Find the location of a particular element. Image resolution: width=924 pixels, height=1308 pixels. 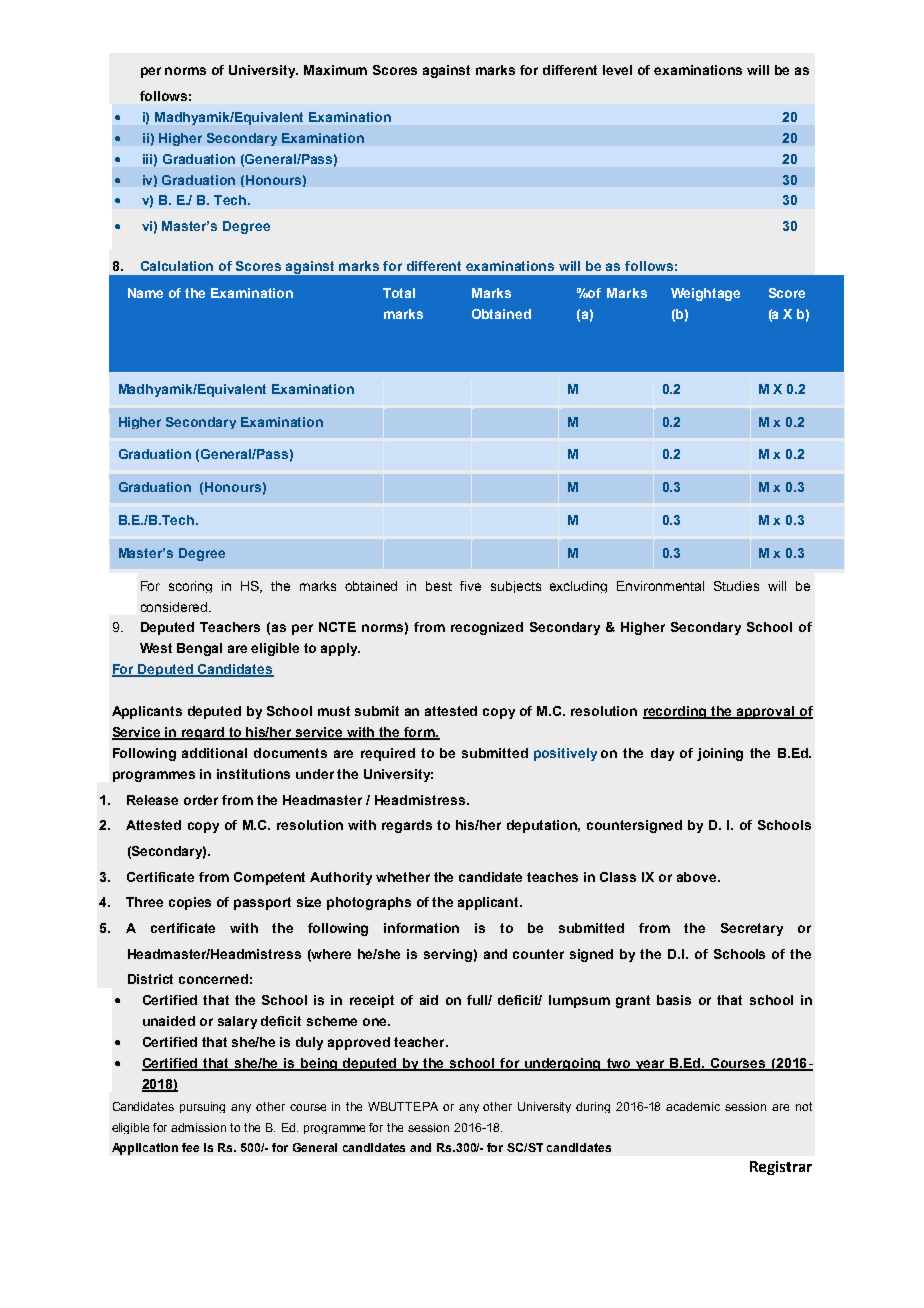

Studies is located at coordinates (736, 586).
